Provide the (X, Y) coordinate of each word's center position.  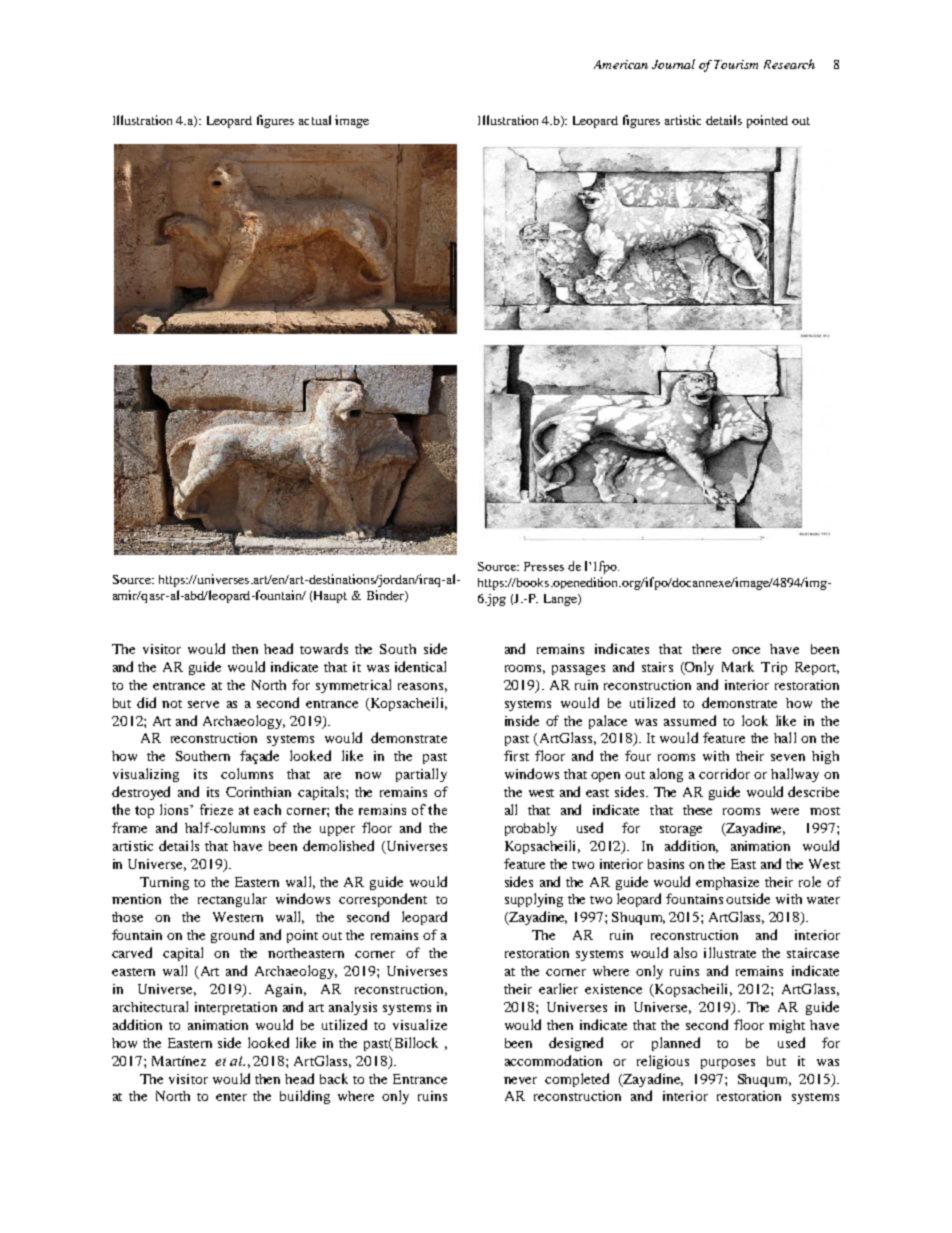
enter (231, 1097)
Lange (561, 600)
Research (789, 64)
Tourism (736, 64)
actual (315, 120)
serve (203, 704)
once (746, 650)
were (785, 811)
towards (324, 648)
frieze (216, 809)
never (520, 1080)
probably (531, 829)
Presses (544, 566)
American (621, 64)
